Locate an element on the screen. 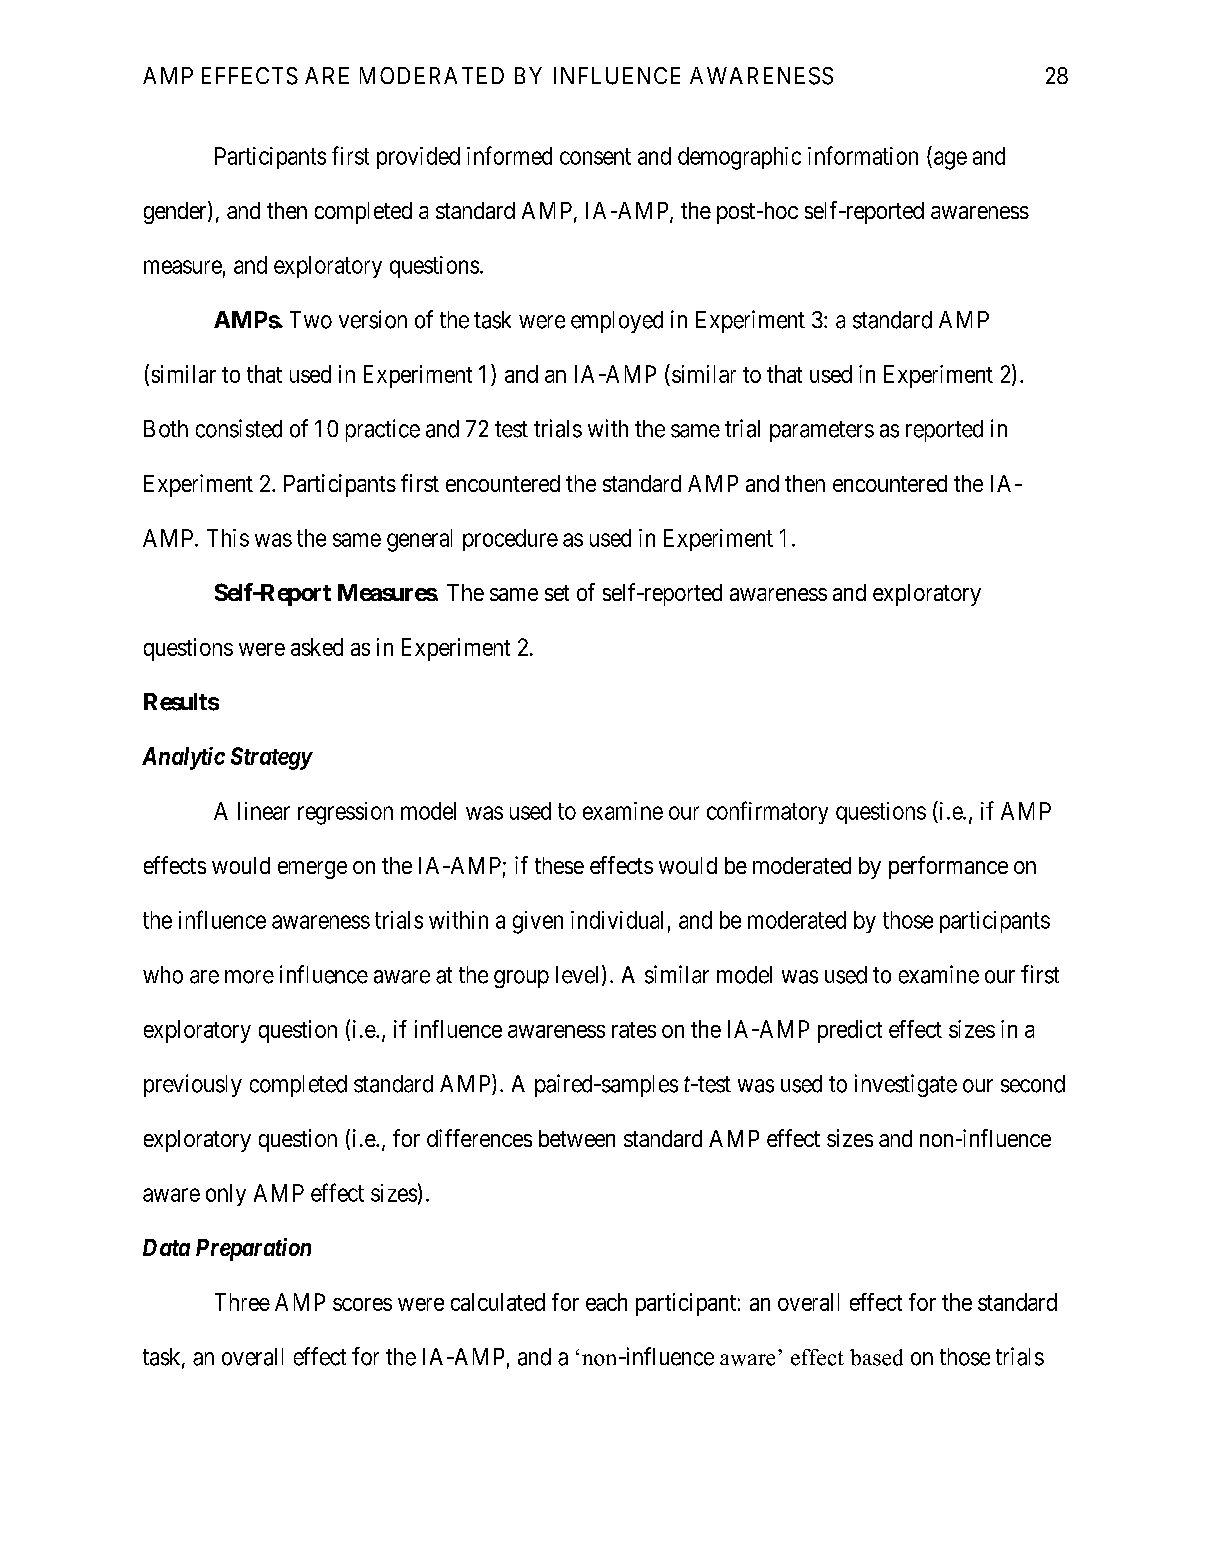  consent is located at coordinates (595, 156).
